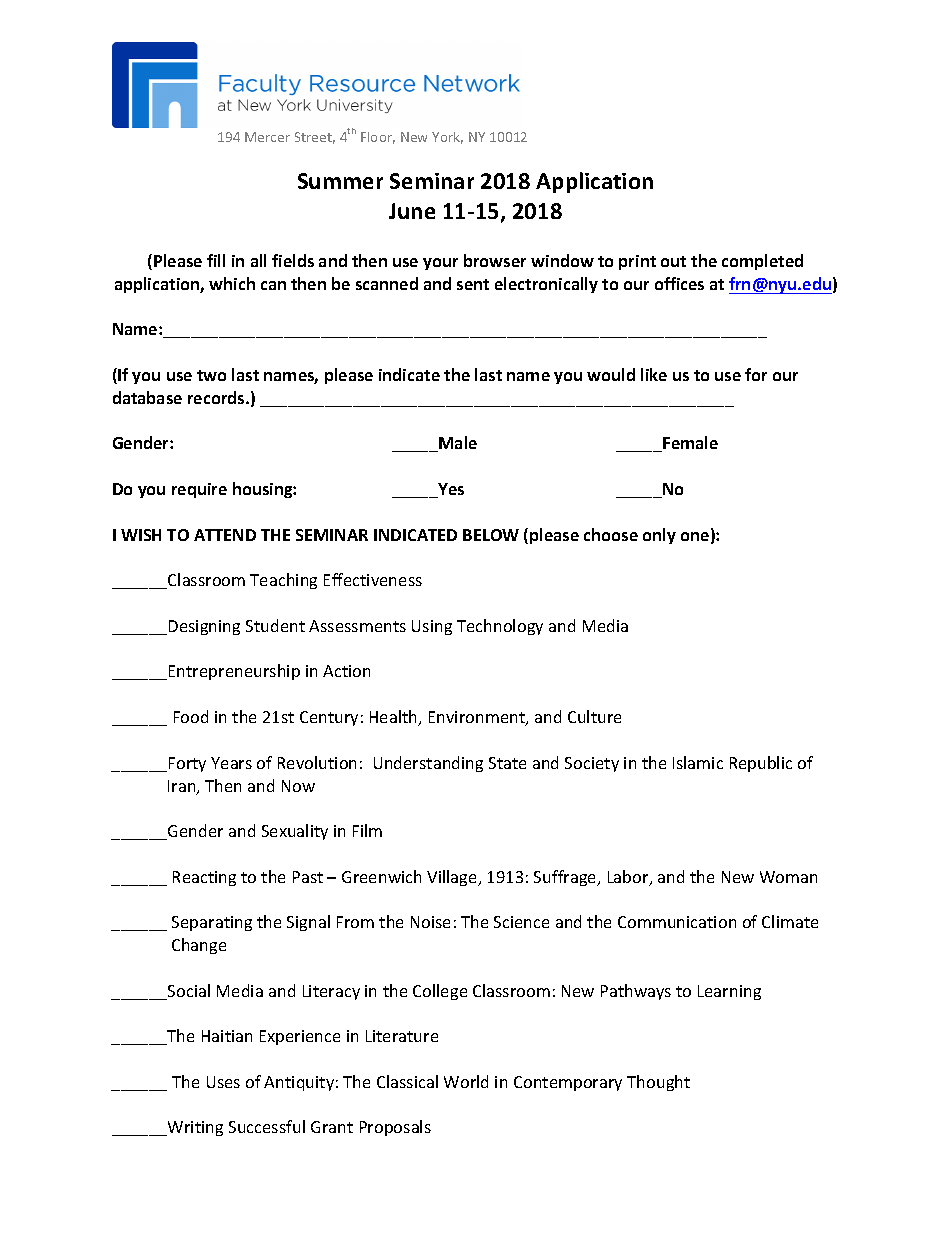  I want to click on York, so click(447, 138).
